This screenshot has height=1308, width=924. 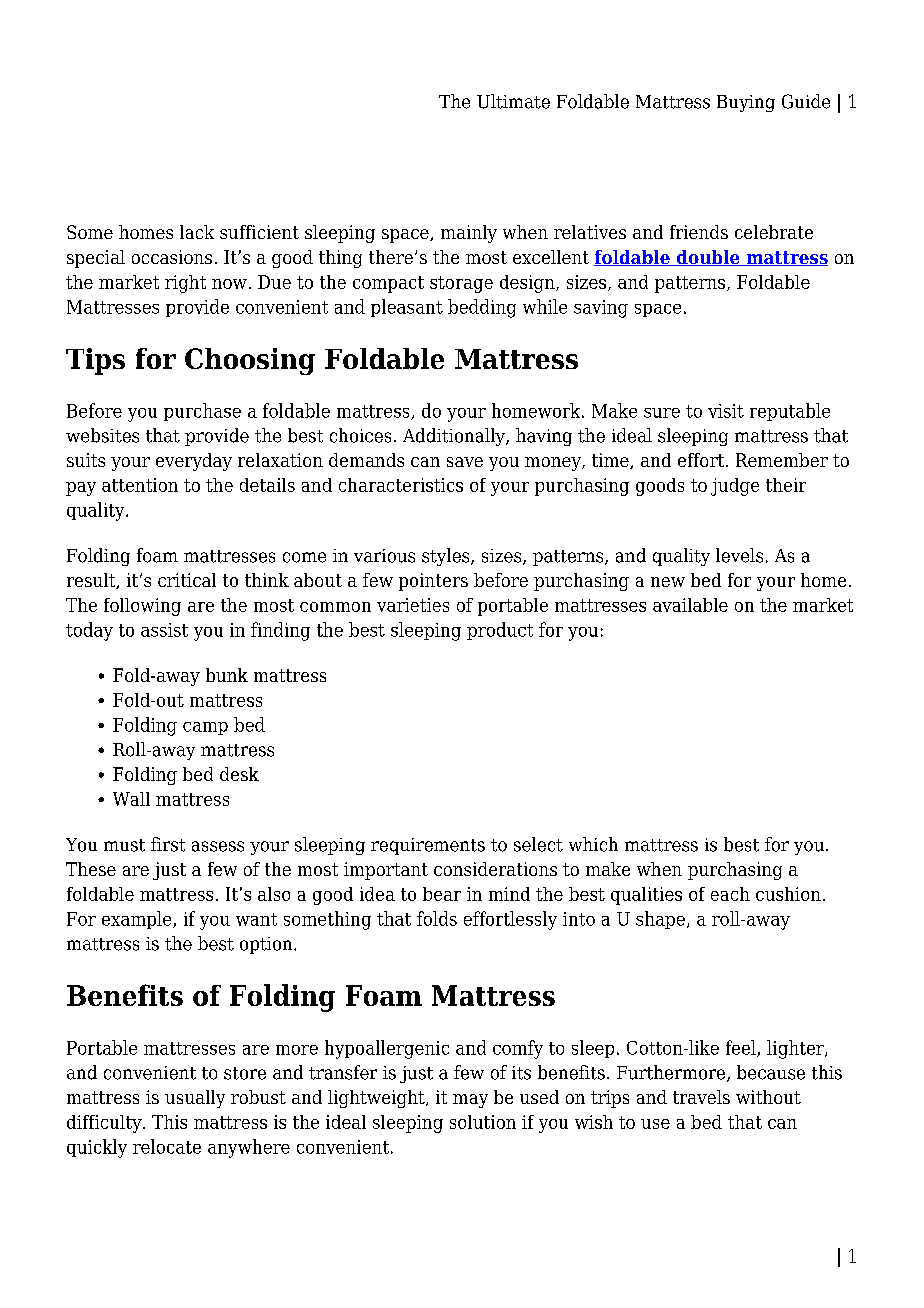 I want to click on usually, so click(x=195, y=1099).
